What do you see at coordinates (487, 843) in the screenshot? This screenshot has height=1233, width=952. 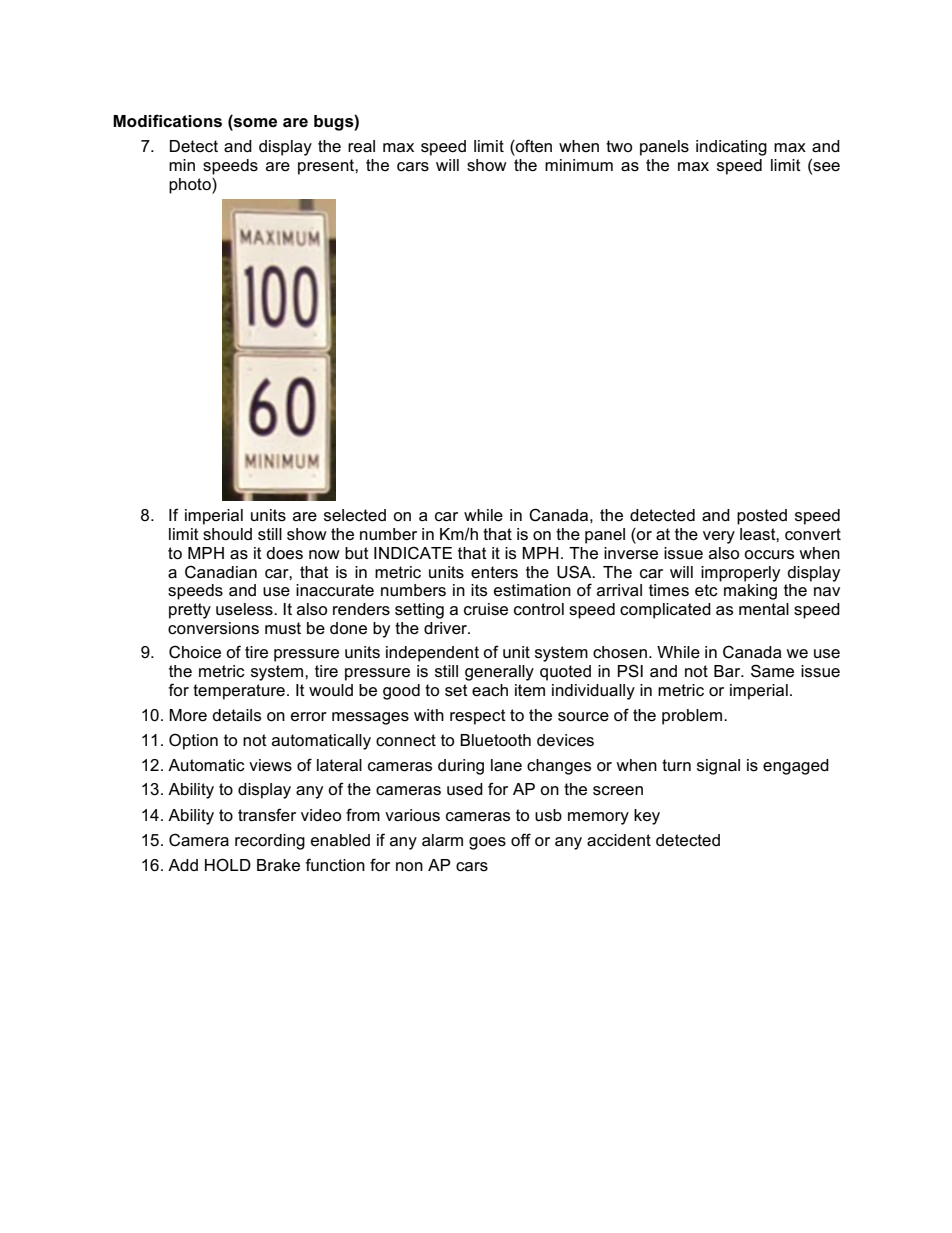 I see `goes` at bounding box center [487, 843].
